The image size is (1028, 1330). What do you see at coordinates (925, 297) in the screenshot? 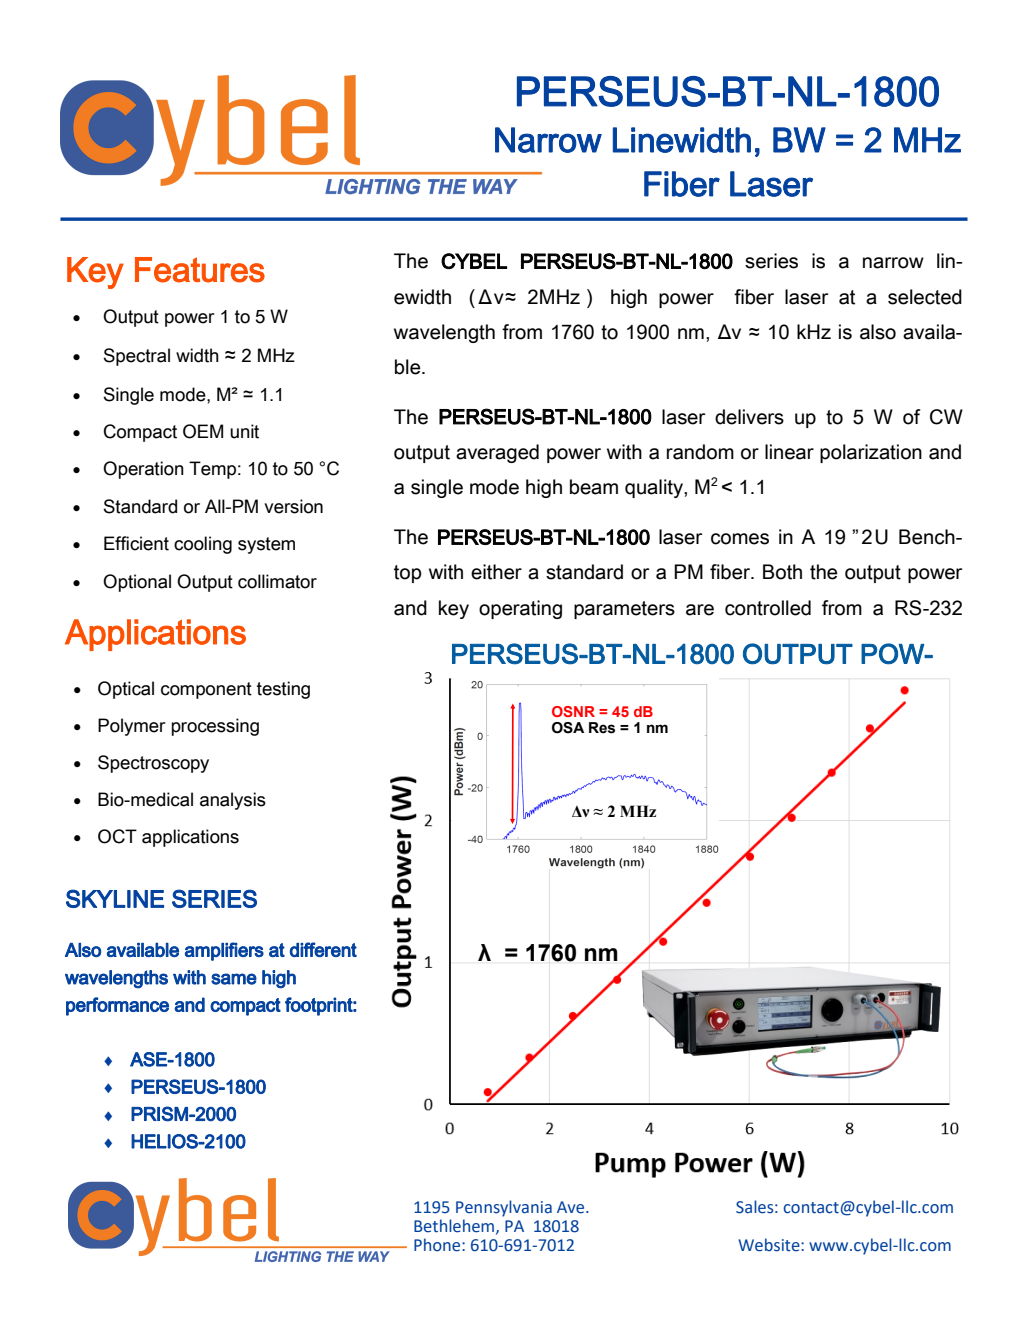
I see `selected` at bounding box center [925, 297].
